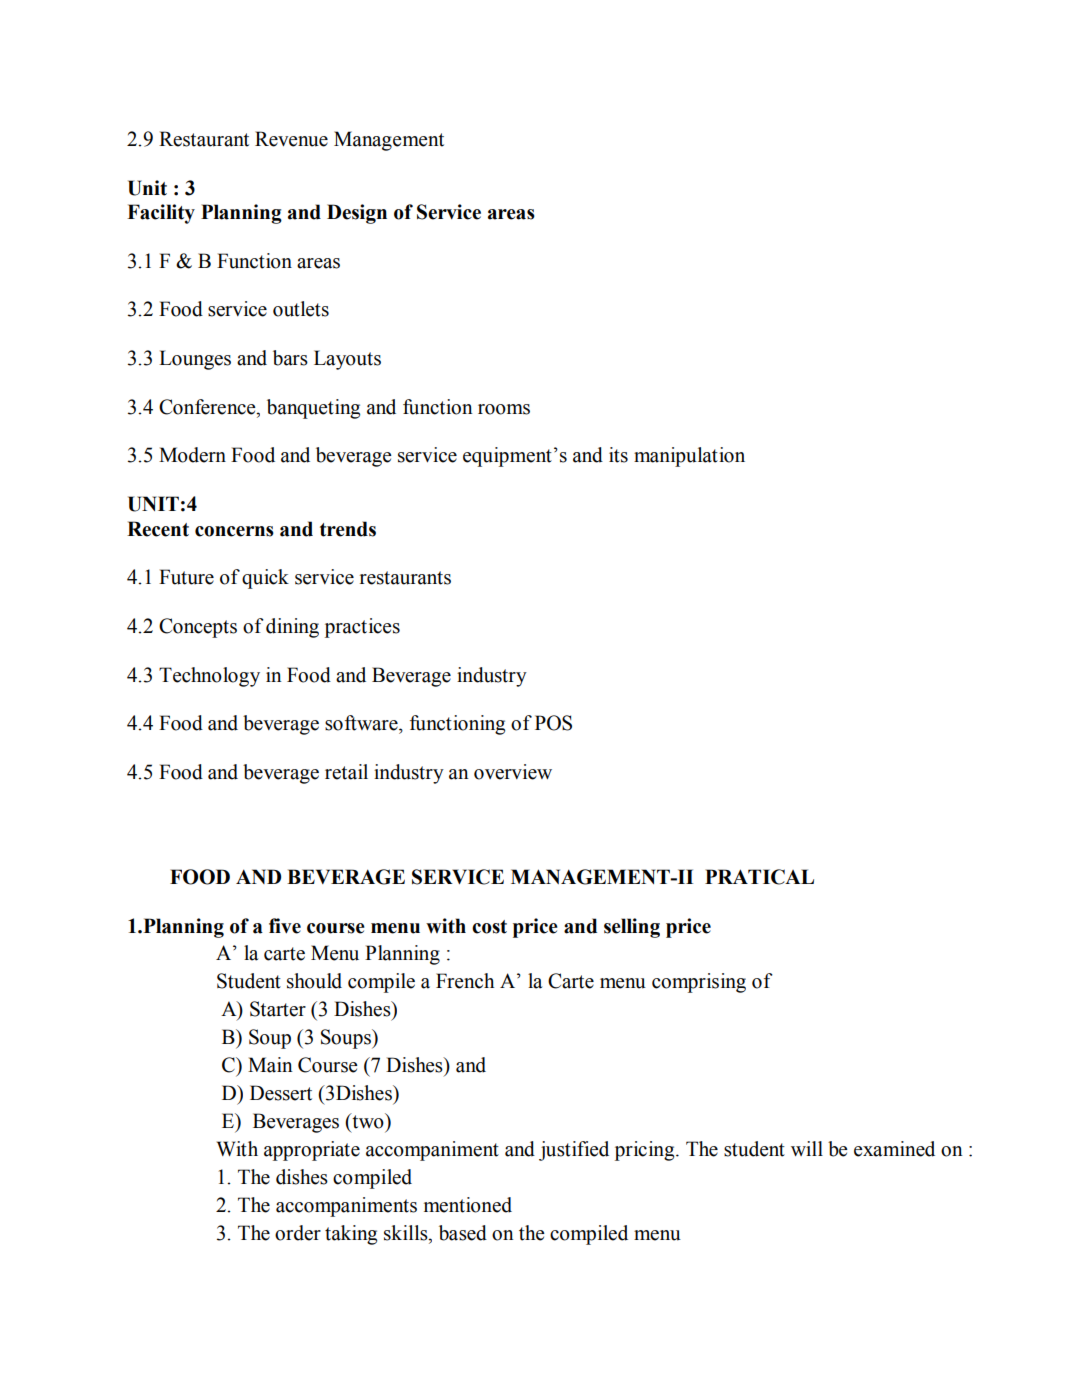  I want to click on Technology, so click(209, 677).
